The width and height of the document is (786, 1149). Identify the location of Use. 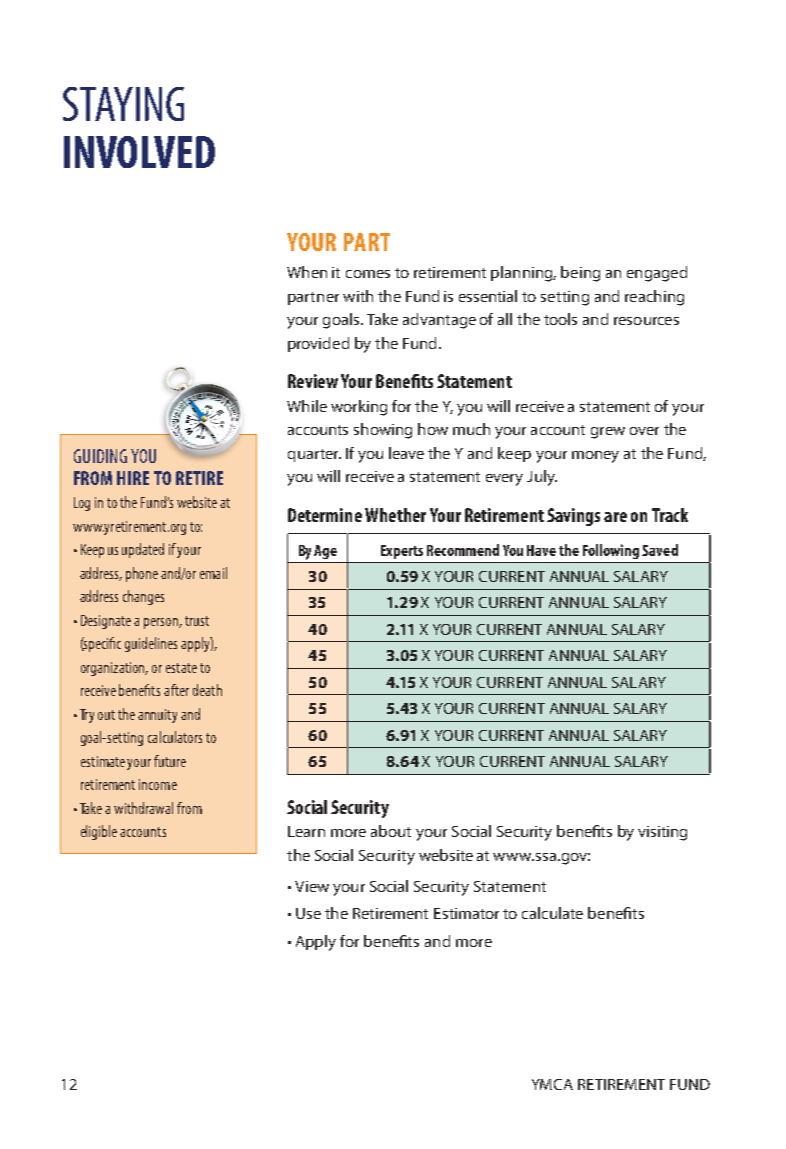
(308, 913).
